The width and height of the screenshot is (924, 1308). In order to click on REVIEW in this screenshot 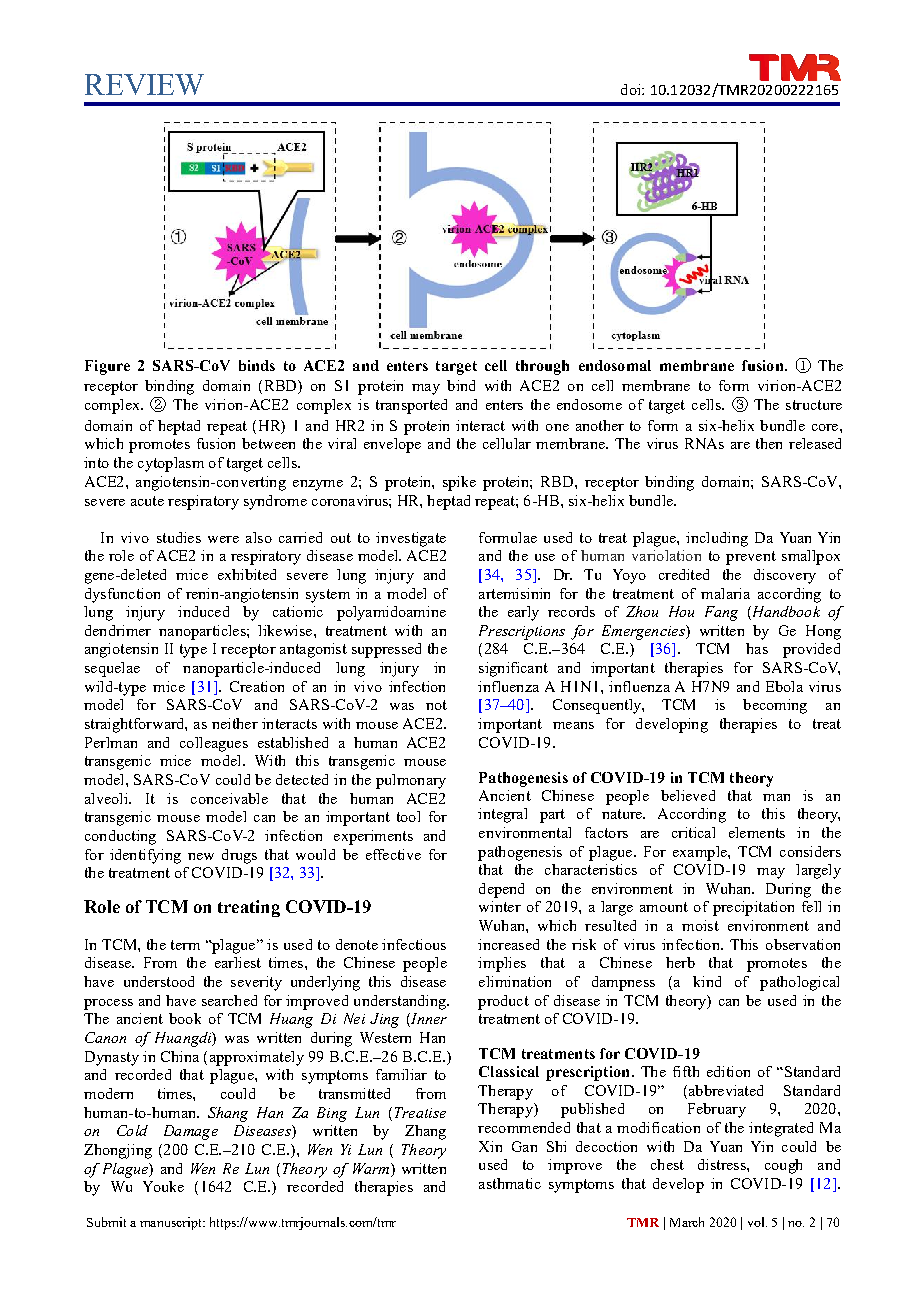, I will do `click(144, 84)`.
